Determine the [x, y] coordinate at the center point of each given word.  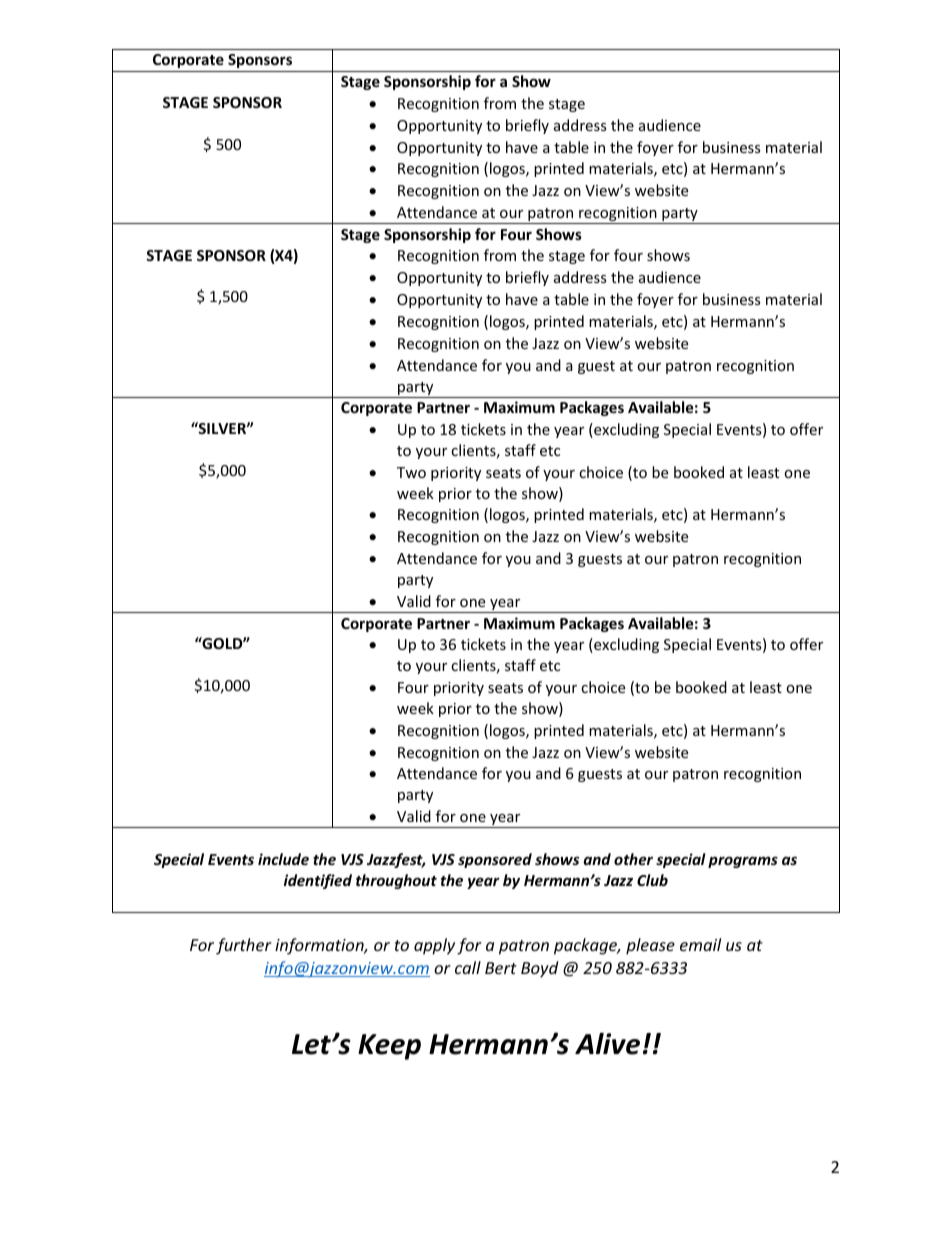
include [283, 859]
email [700, 944]
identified [318, 881]
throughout [396, 881]
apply [434, 946]
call [468, 967]
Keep [389, 1047]
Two [411, 472]
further [244, 946]
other [633, 859]
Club [652, 880]
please [650, 946]
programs [743, 862]
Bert [501, 968]
